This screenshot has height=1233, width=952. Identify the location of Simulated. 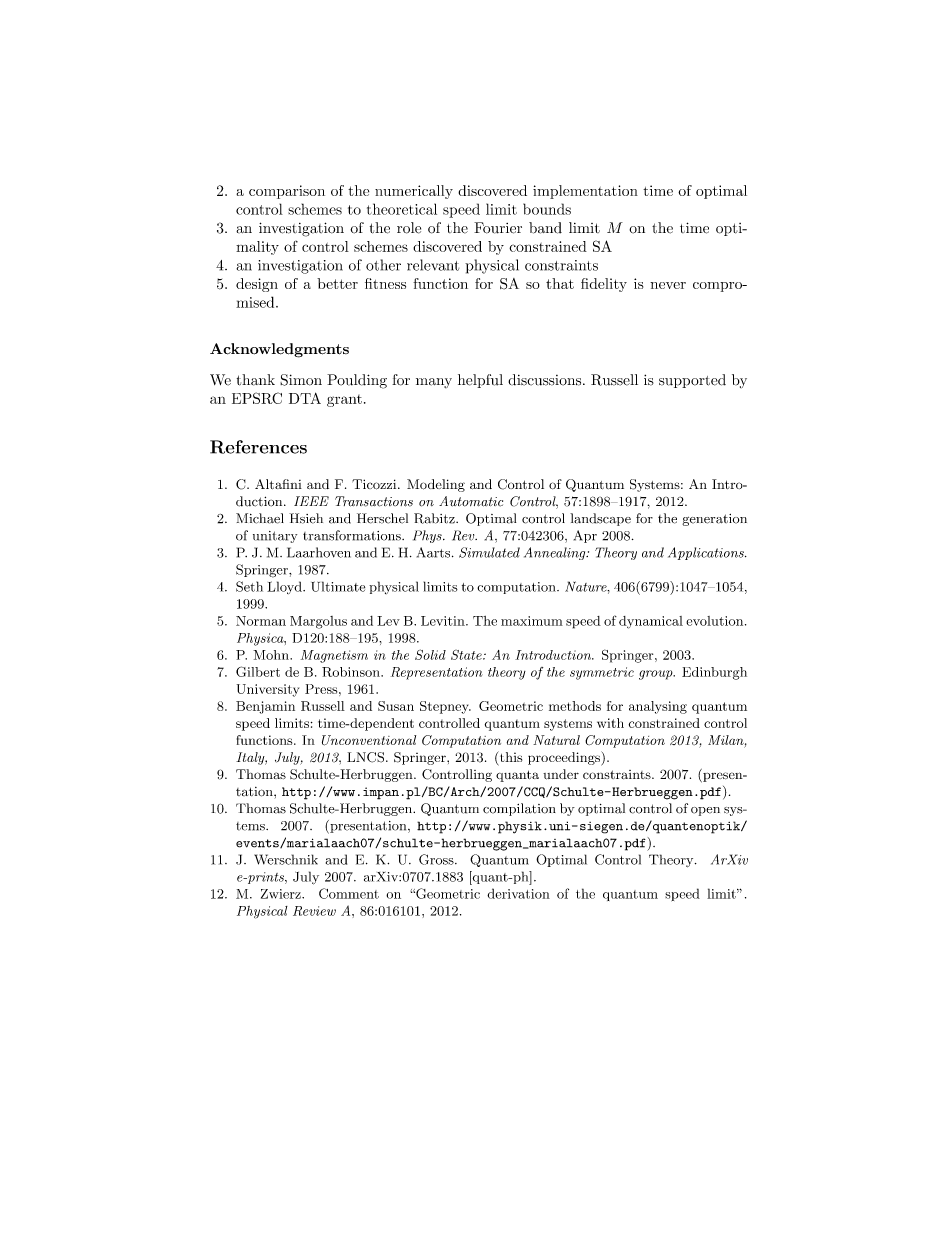
(489, 552).
